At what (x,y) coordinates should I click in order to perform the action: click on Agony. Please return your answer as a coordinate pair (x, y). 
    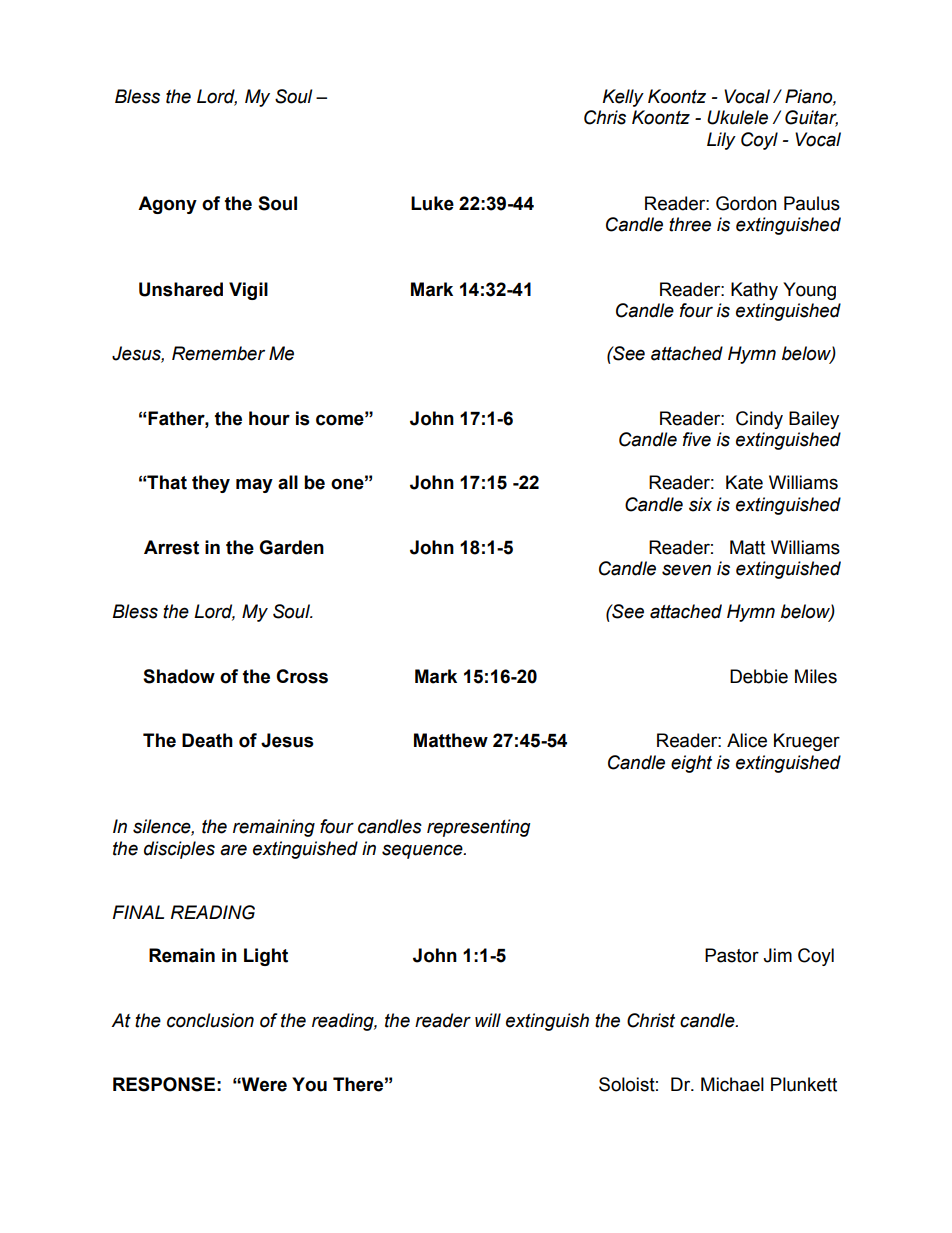
    Looking at the image, I should click on (167, 205).
